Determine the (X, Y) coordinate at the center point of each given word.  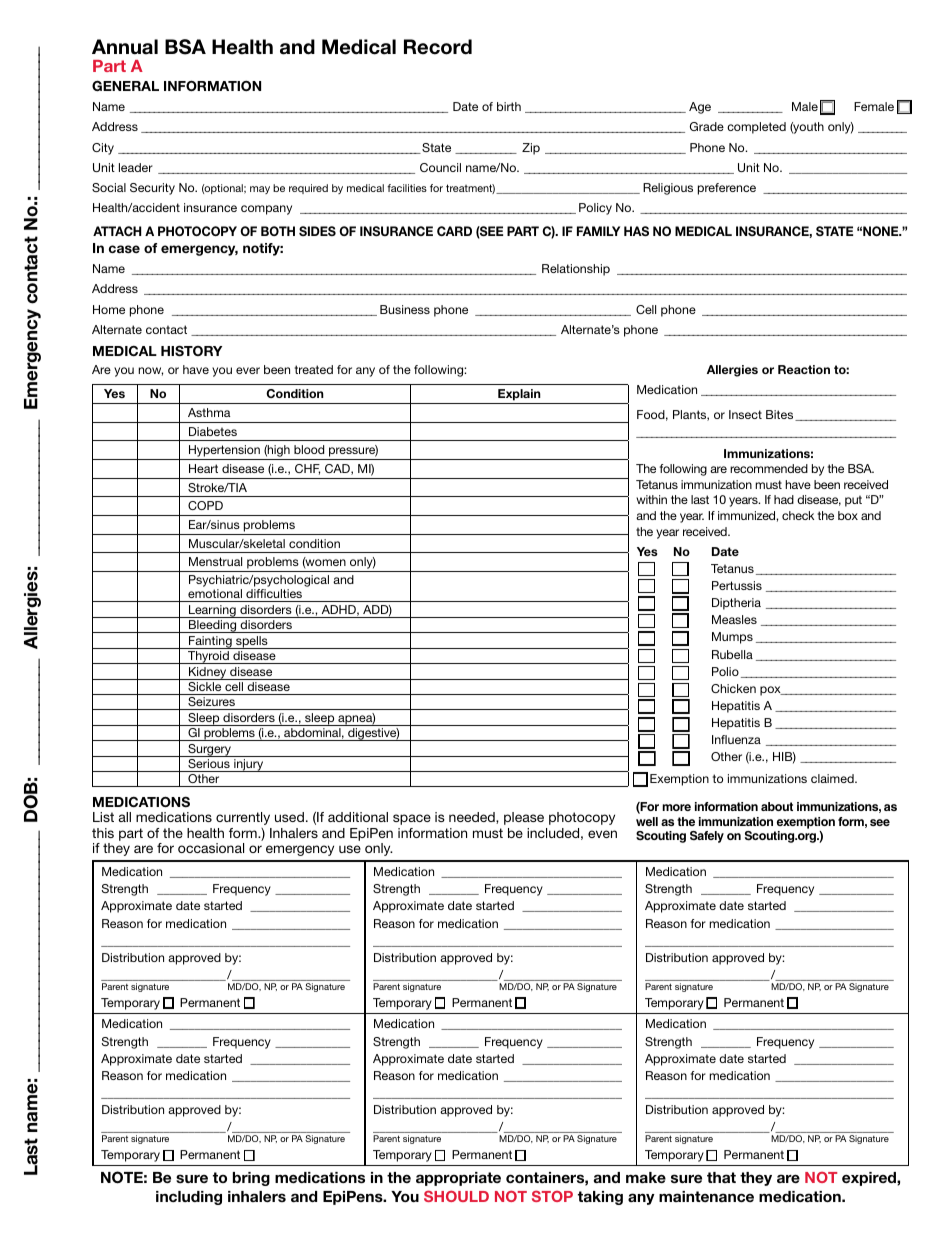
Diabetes (213, 431)
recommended (769, 468)
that (721, 1177)
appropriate (458, 1179)
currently (243, 818)
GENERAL (125, 85)
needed (473, 818)
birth (509, 106)
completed (756, 128)
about (777, 806)
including (189, 1198)
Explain (519, 395)
